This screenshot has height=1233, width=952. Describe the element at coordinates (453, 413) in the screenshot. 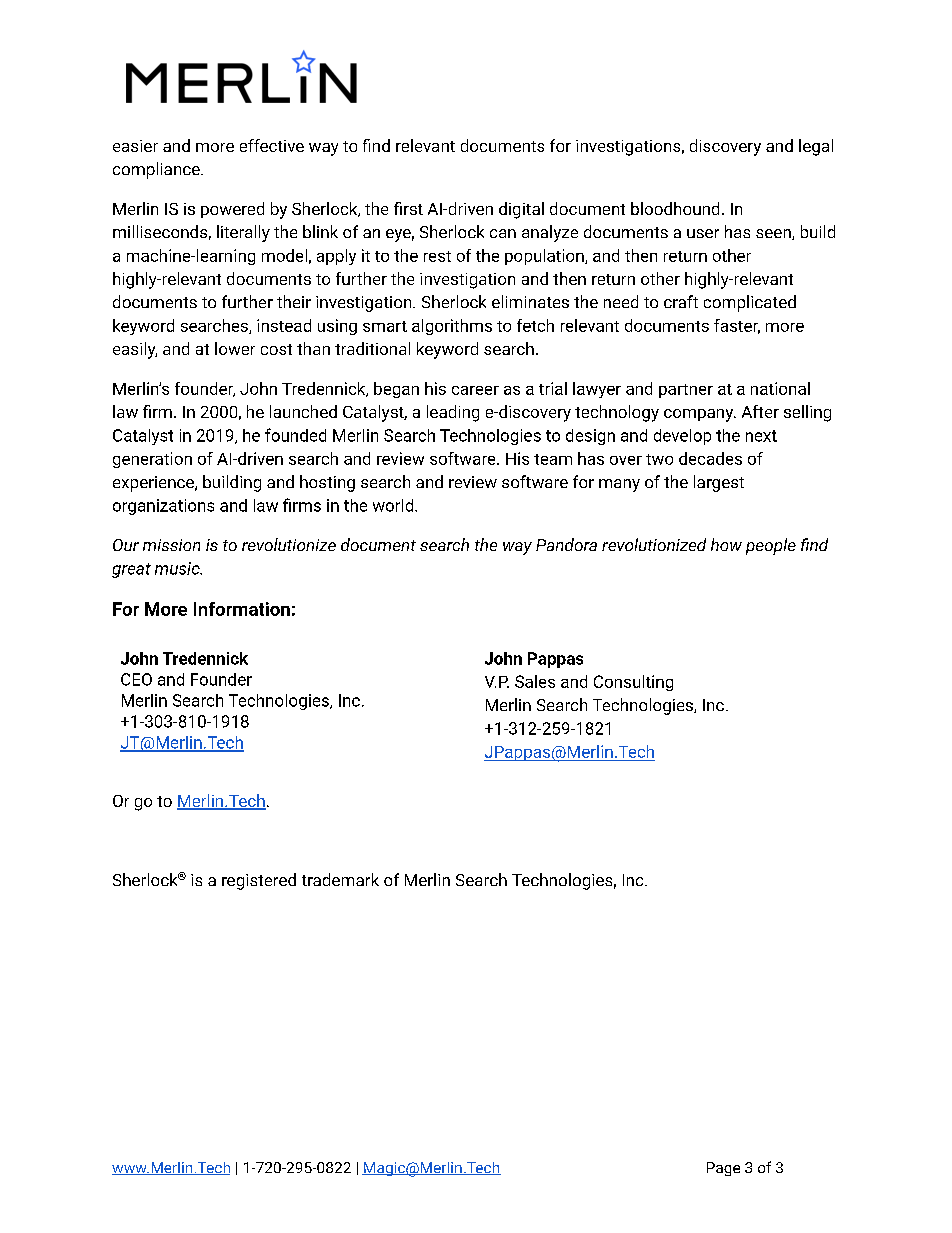

I see `leading` at that location.
